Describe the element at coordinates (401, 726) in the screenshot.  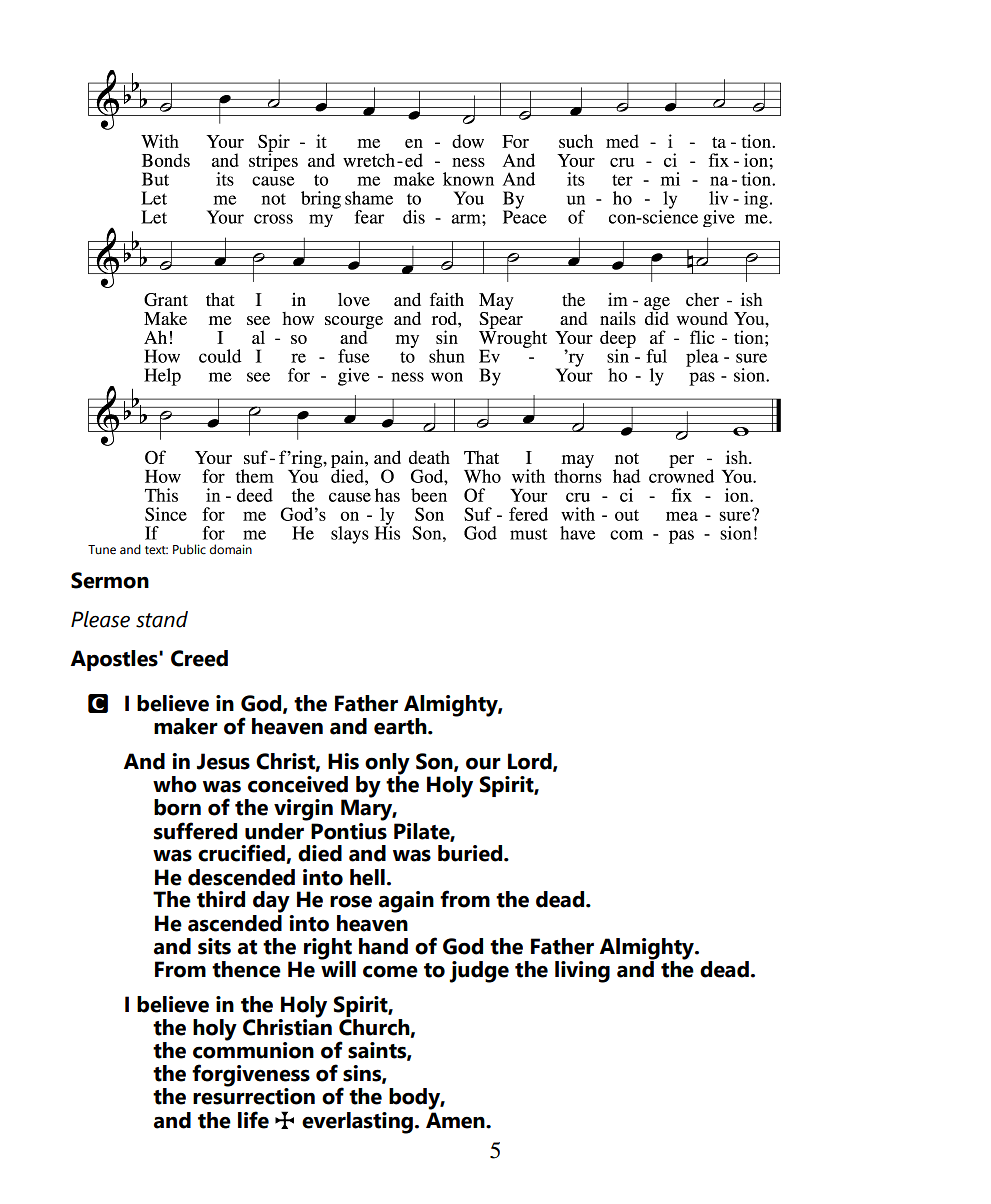
I see `earth` at that location.
